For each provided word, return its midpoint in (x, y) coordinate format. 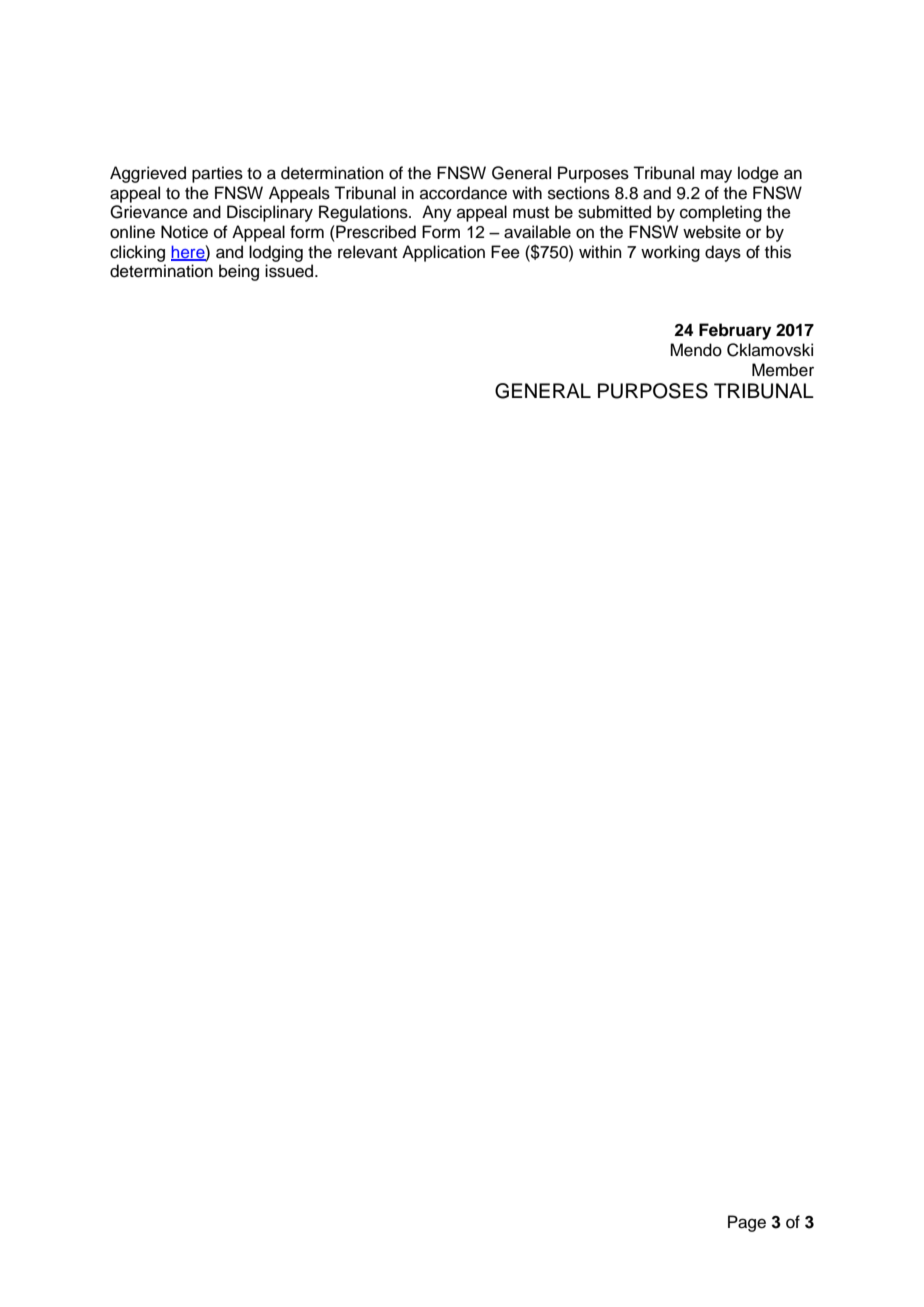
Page (747, 1223)
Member (783, 370)
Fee (505, 252)
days (723, 253)
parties (217, 174)
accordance (463, 193)
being (239, 272)
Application (443, 253)
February (735, 331)
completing (721, 213)
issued (290, 271)
